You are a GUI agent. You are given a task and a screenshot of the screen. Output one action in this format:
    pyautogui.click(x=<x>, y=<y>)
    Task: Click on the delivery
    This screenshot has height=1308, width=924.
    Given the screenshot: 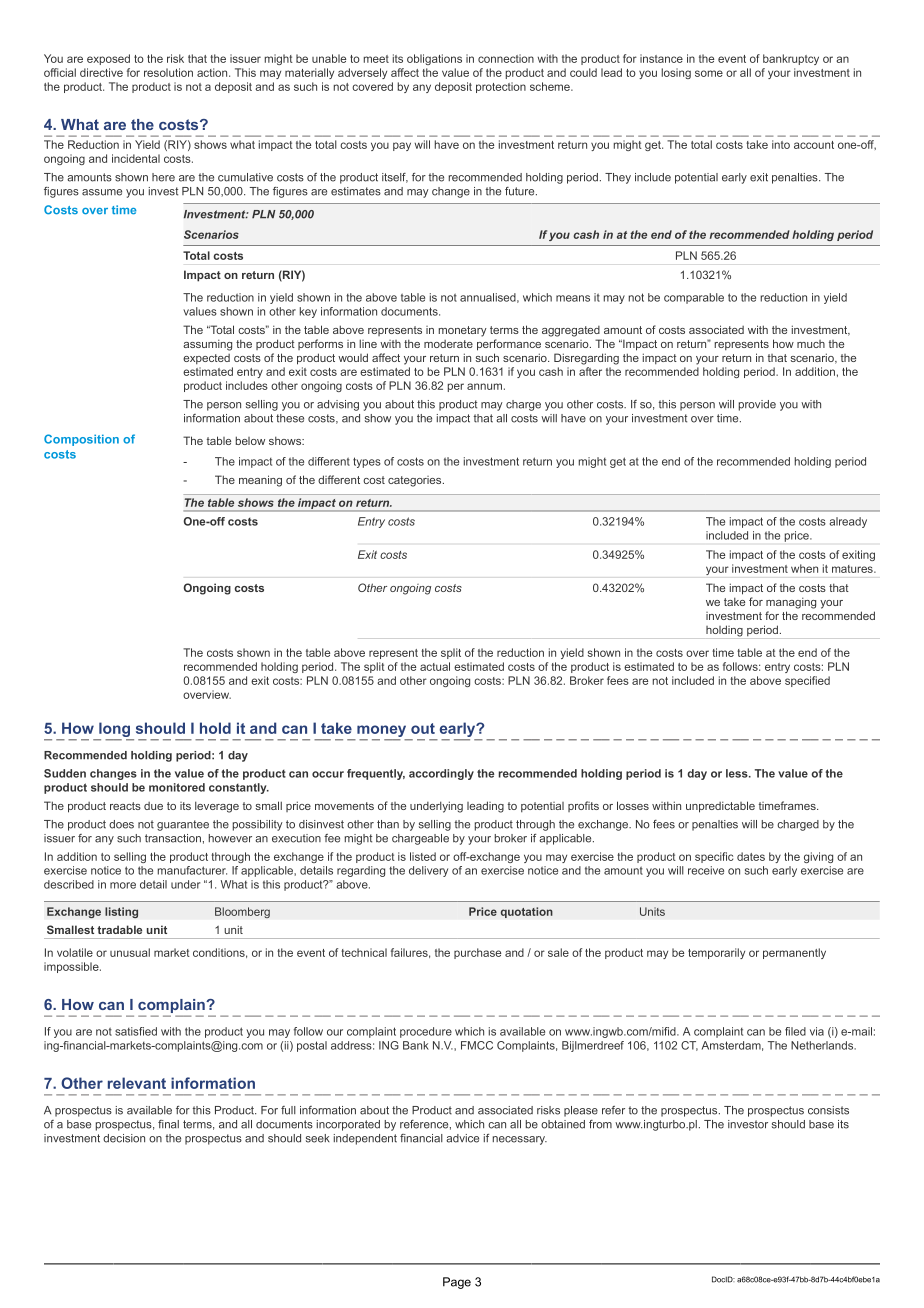 What is the action you would take?
    pyautogui.click(x=428, y=871)
